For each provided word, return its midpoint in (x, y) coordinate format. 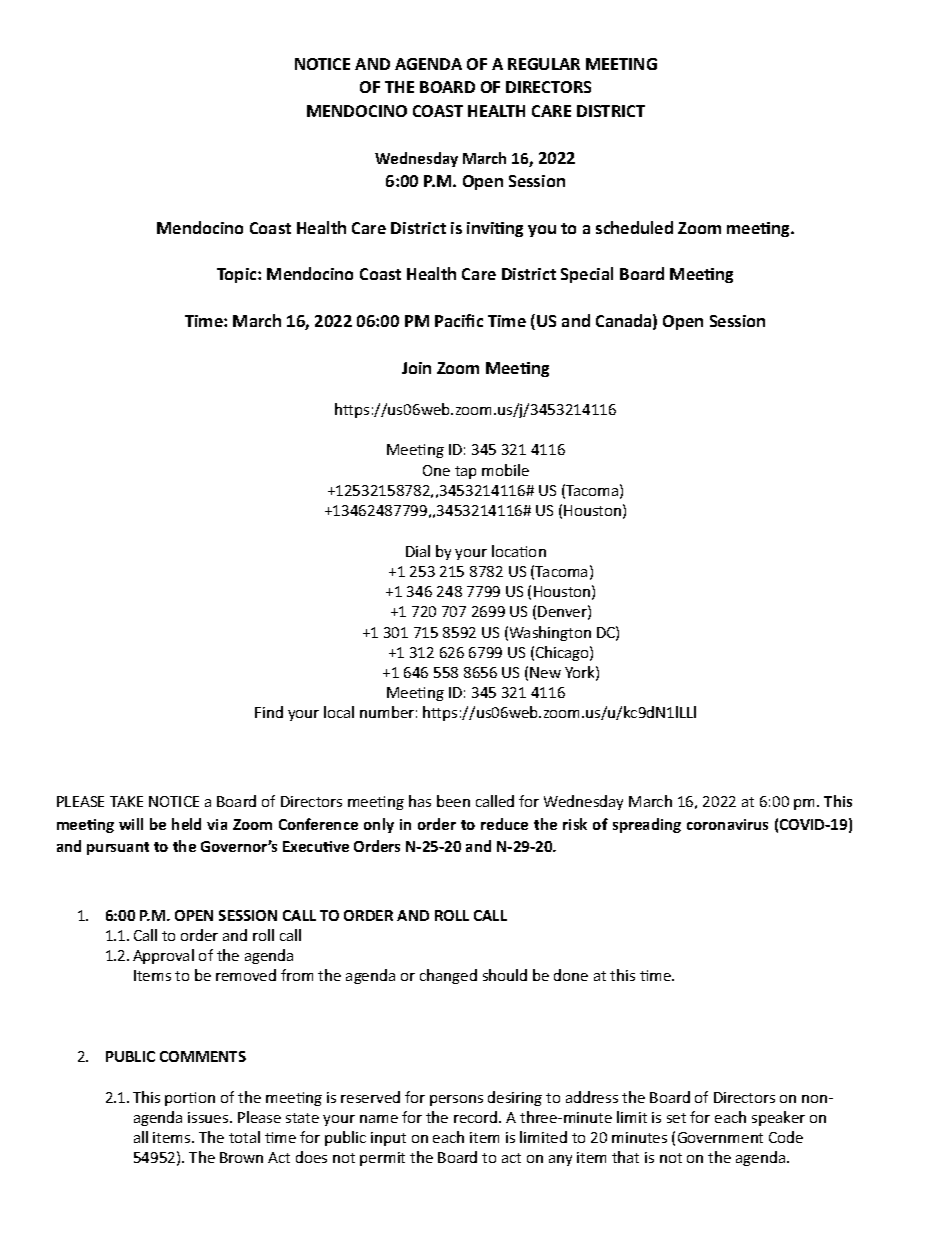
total (244, 1137)
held (186, 824)
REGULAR (544, 64)
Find (269, 712)
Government (720, 1137)
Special (587, 275)
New (545, 672)
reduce (504, 824)
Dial (418, 551)
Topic (238, 275)
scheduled (634, 227)
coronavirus (727, 824)
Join (416, 368)
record (477, 1117)
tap (465, 472)
